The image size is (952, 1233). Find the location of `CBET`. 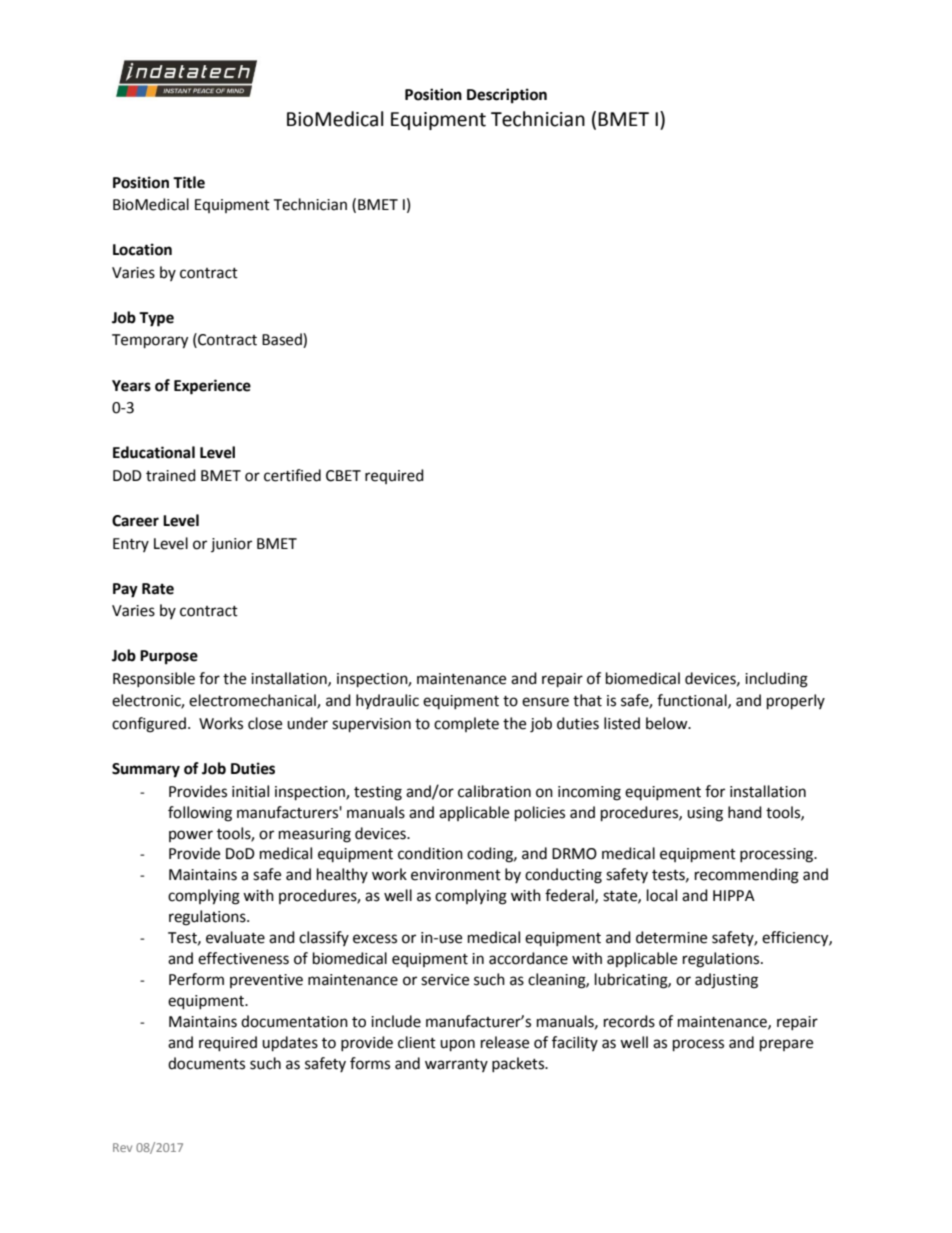

CBET is located at coordinates (343, 476).
